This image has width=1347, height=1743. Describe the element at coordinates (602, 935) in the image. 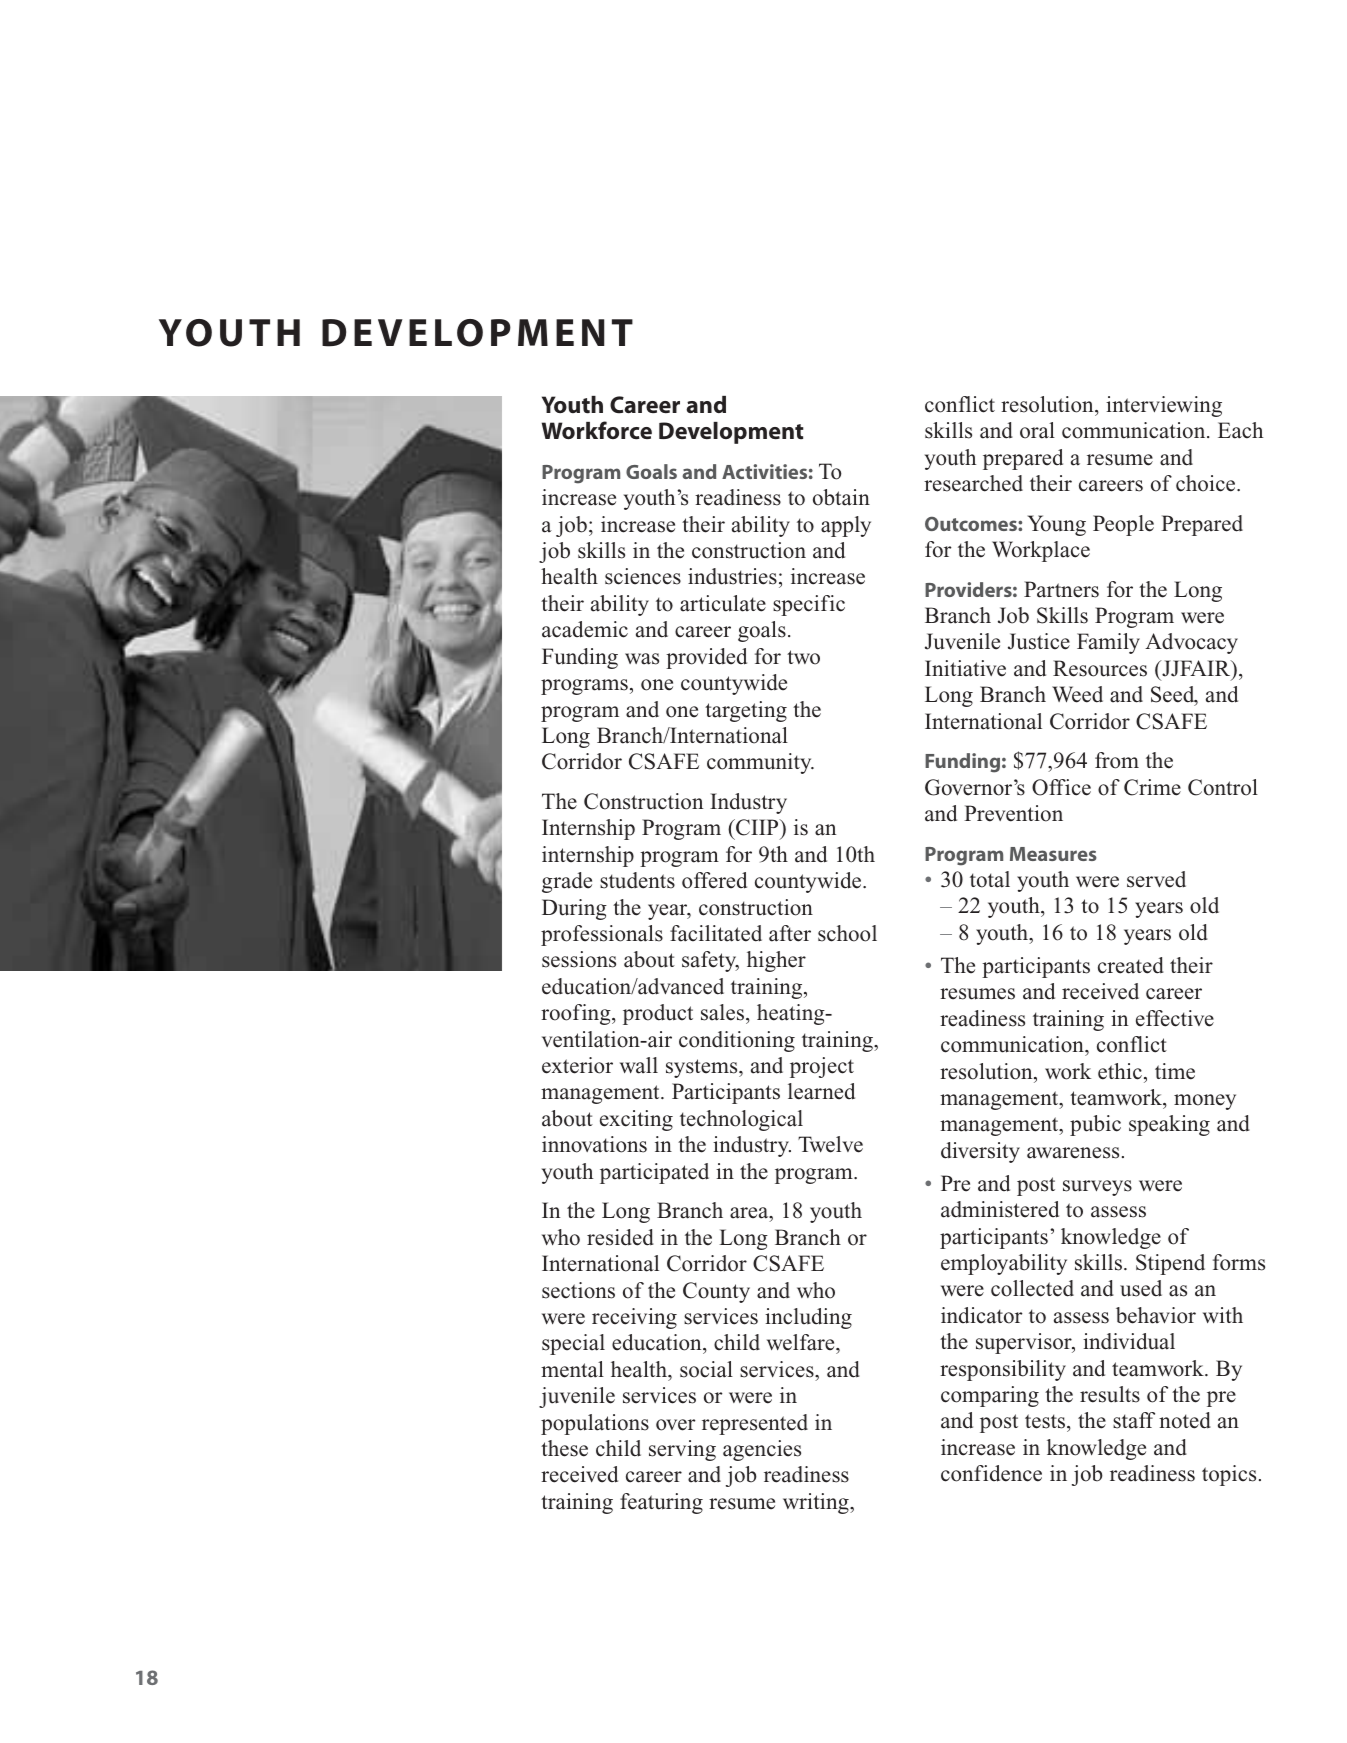

I see `professionals` at that location.
